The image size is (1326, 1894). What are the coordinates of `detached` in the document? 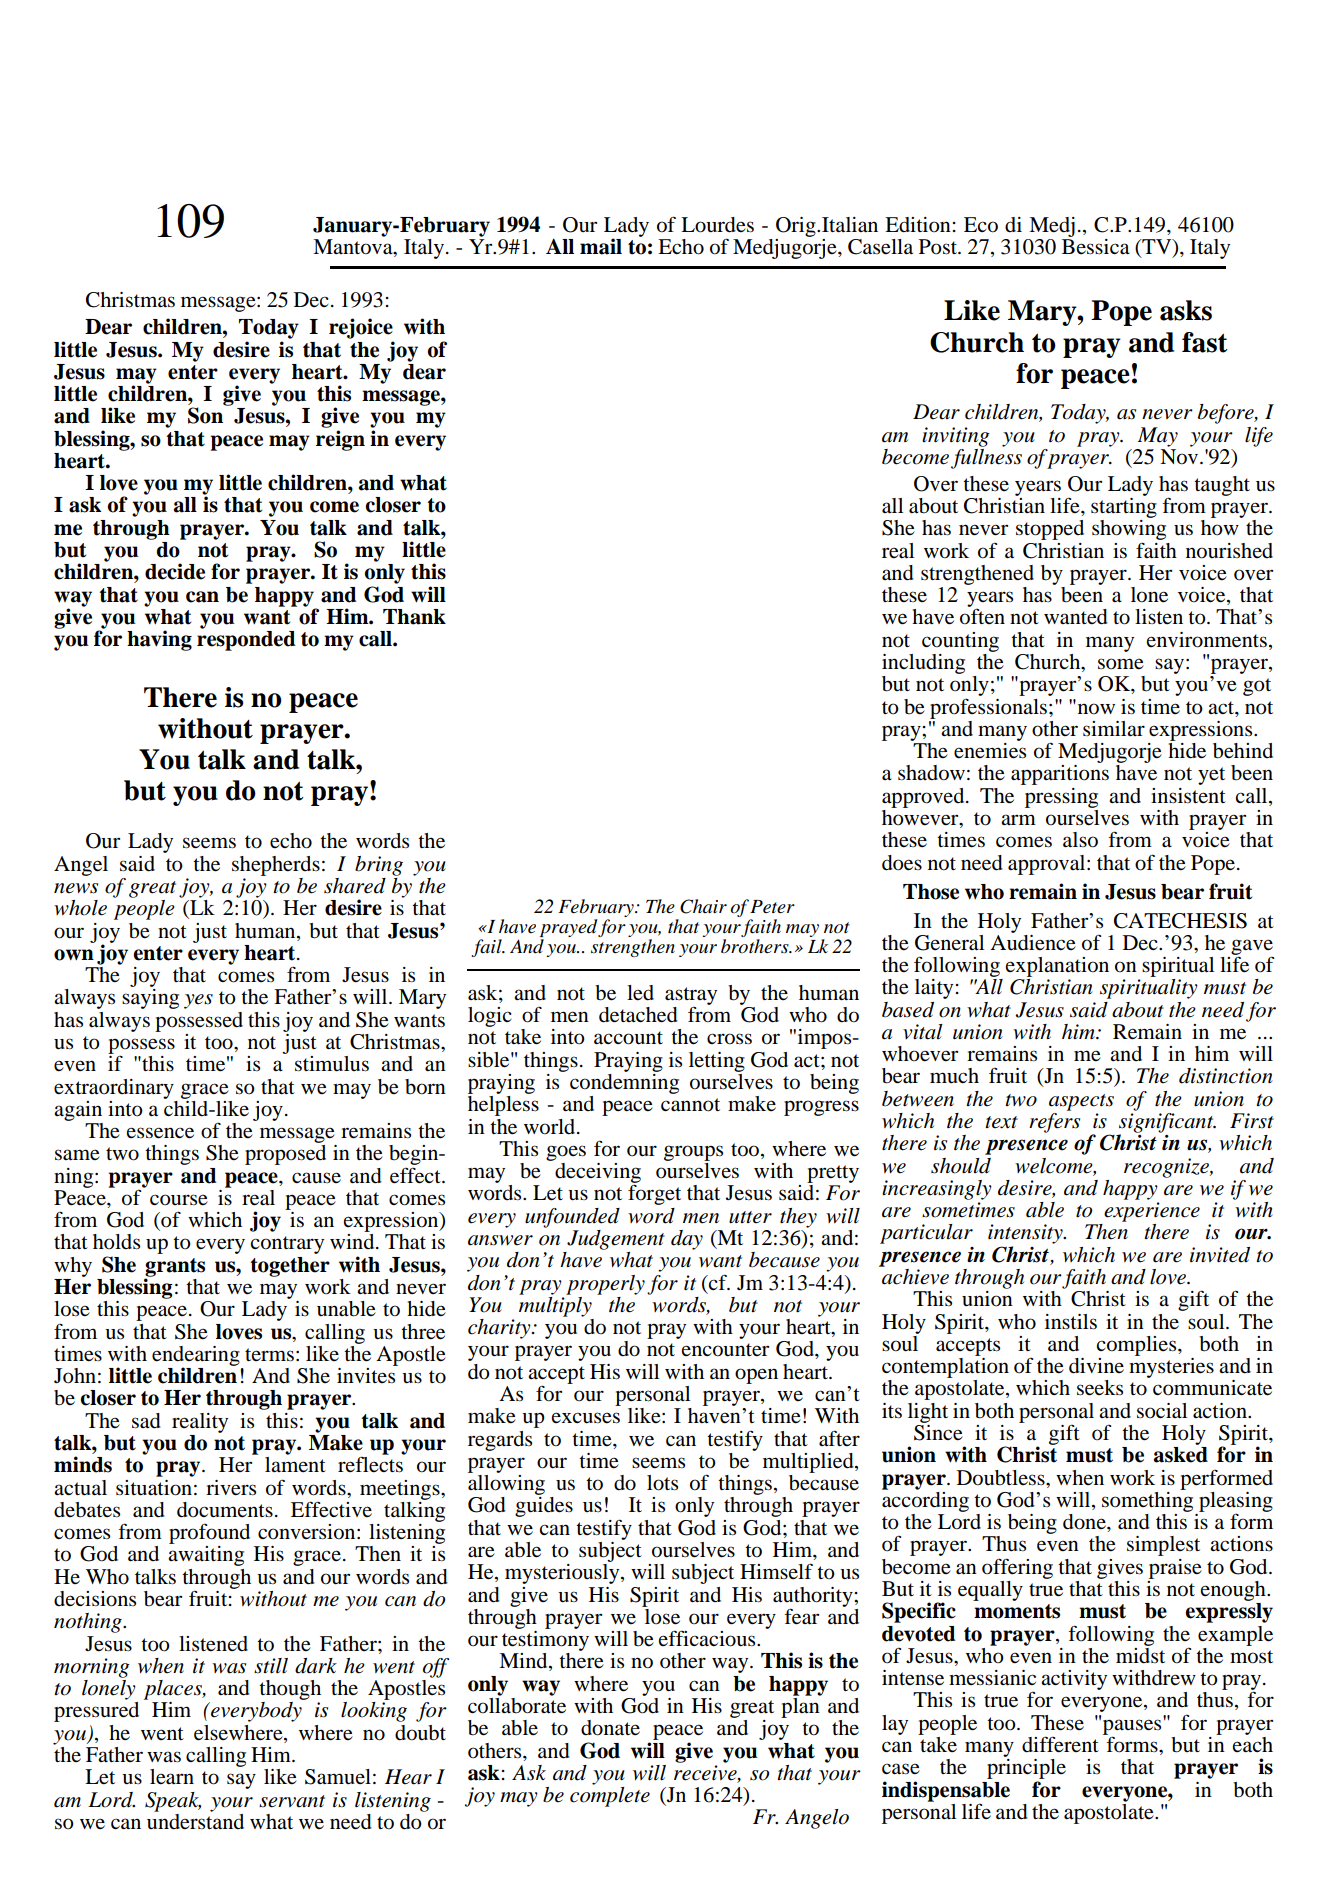 It's located at (638, 1015).
